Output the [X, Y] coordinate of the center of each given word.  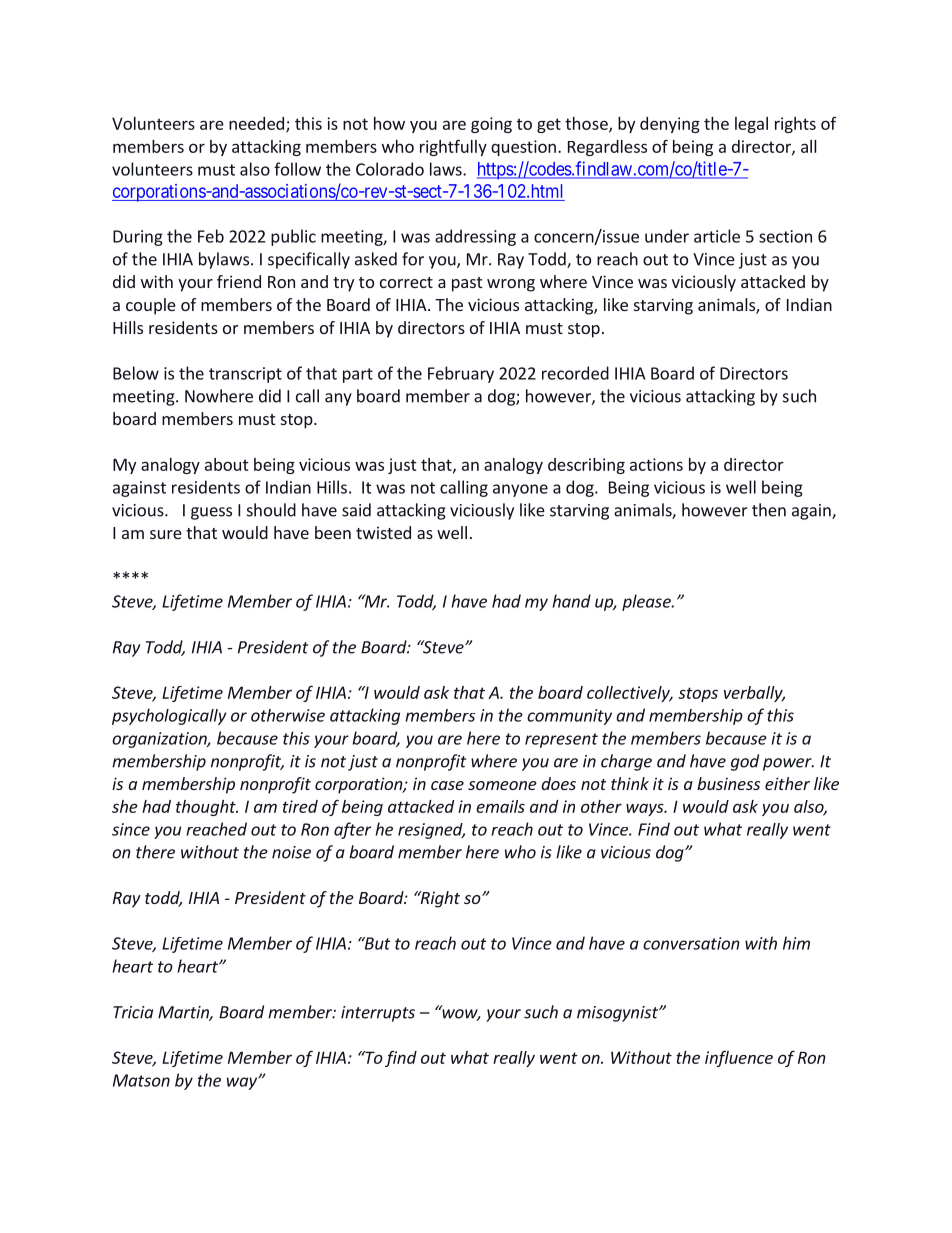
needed [258, 124]
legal [751, 125]
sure [166, 534]
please [647, 602]
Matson [141, 1080]
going [491, 125]
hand [571, 601]
